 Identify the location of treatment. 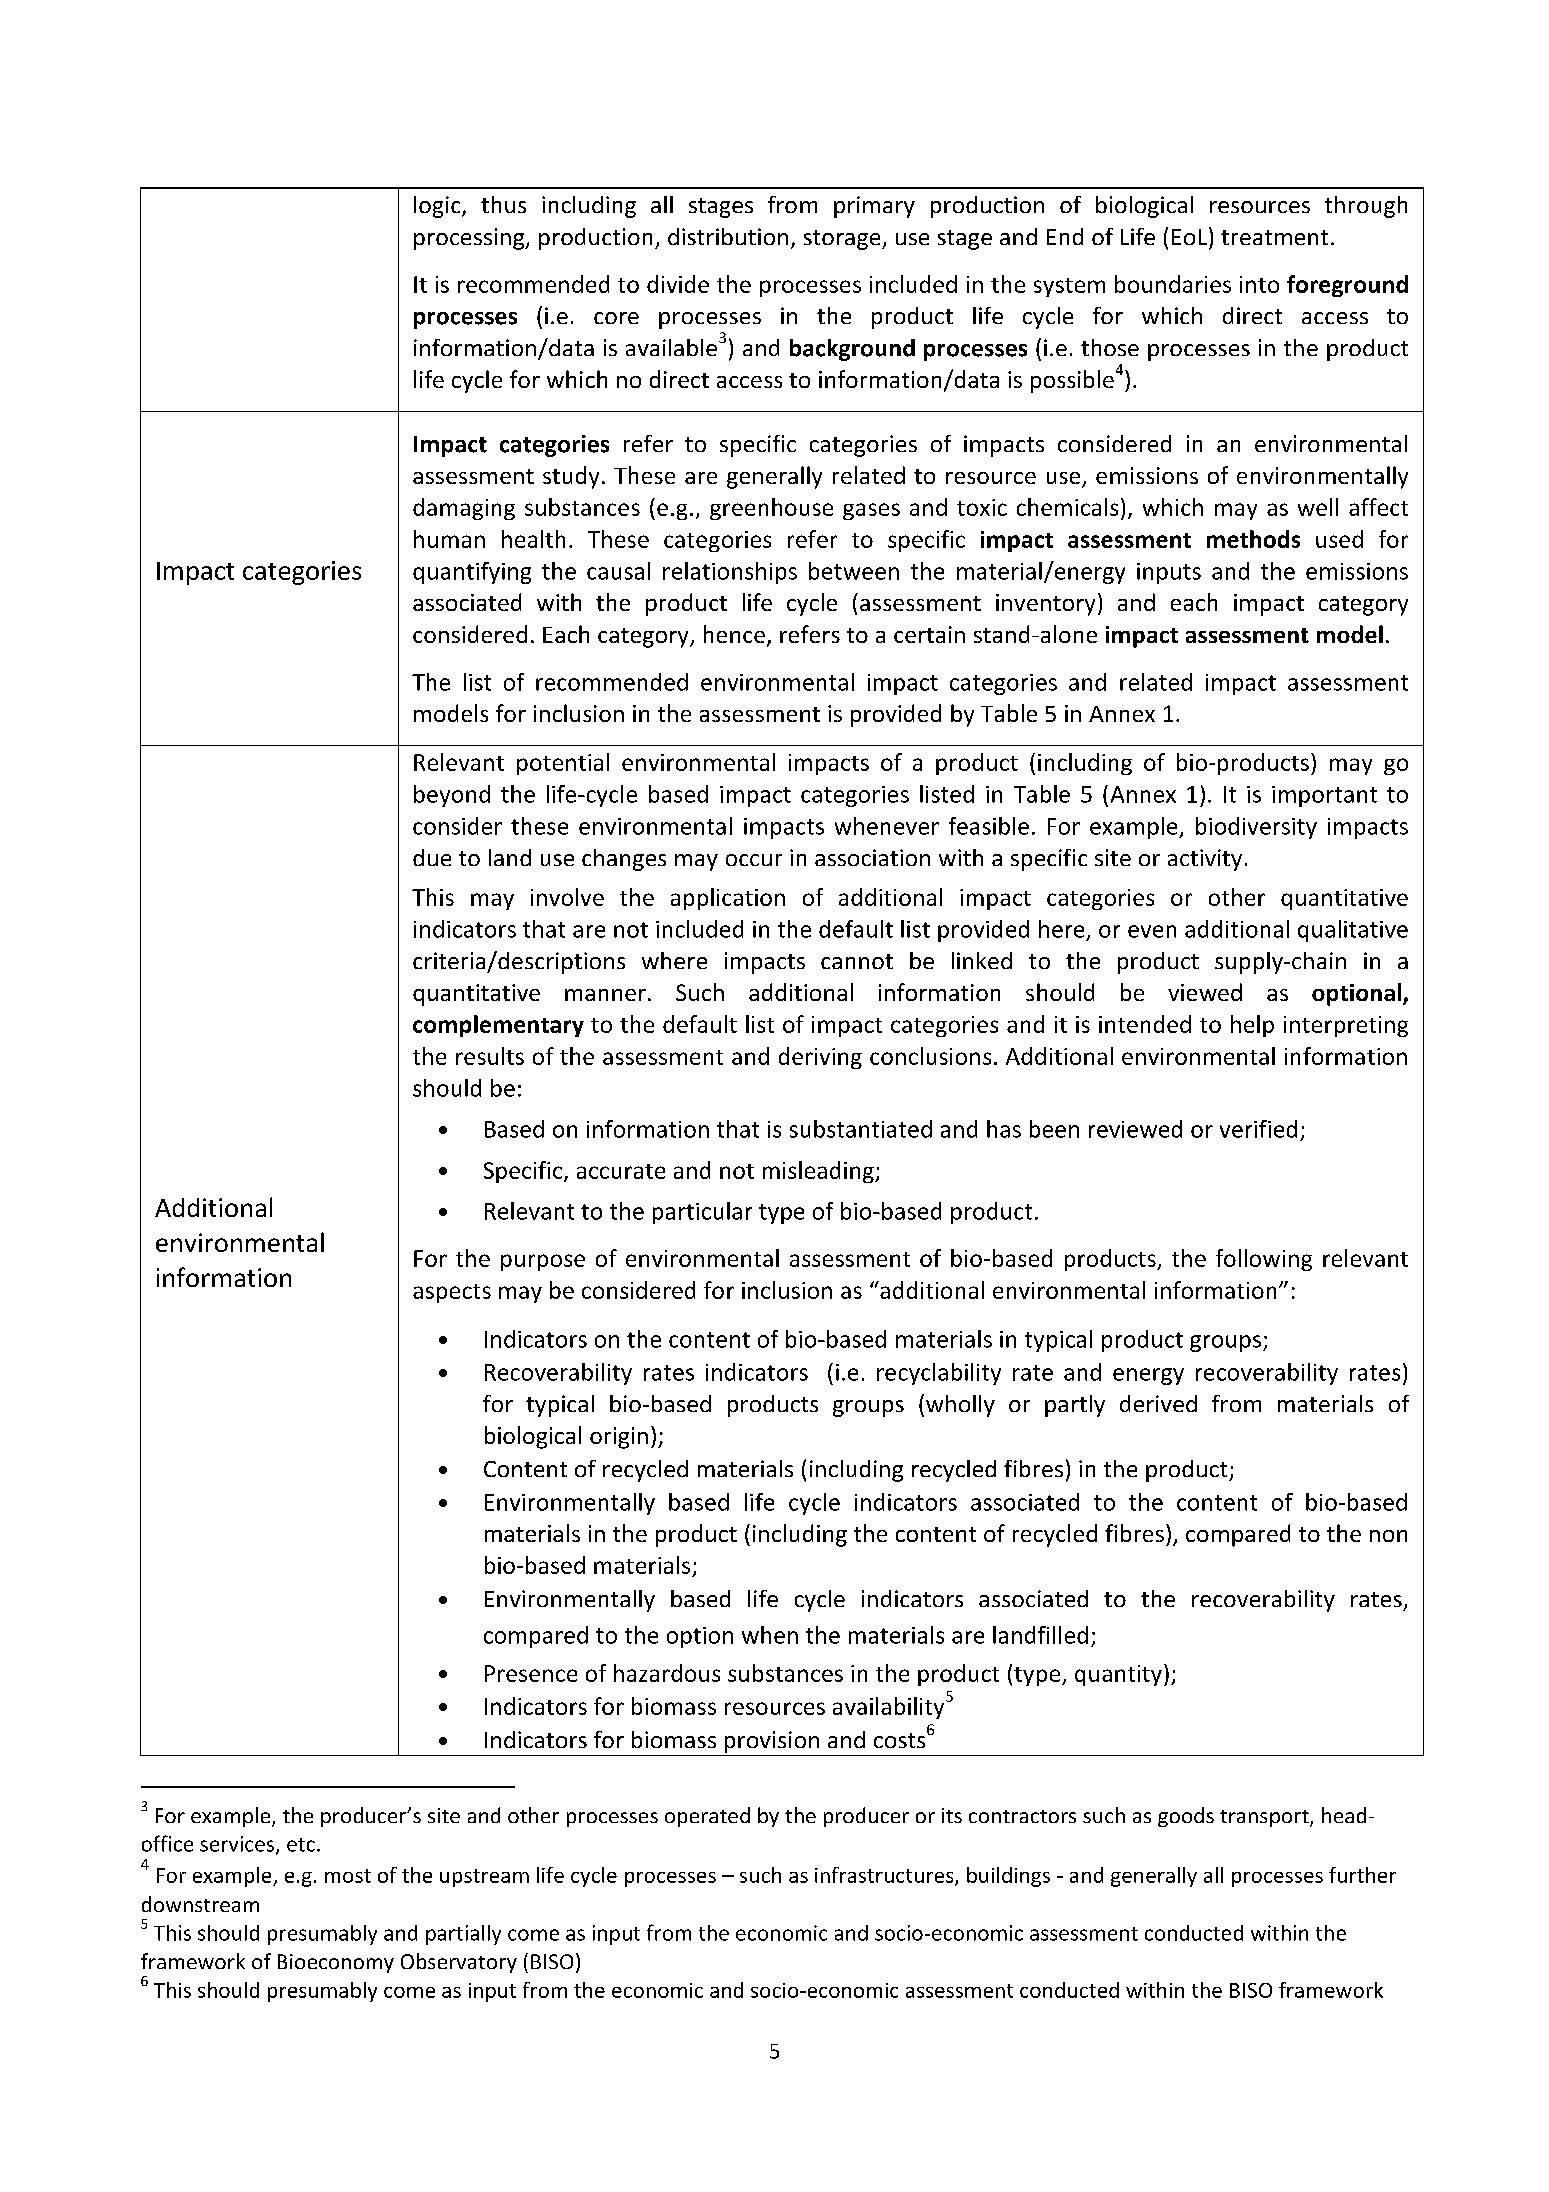
(1274, 237).
